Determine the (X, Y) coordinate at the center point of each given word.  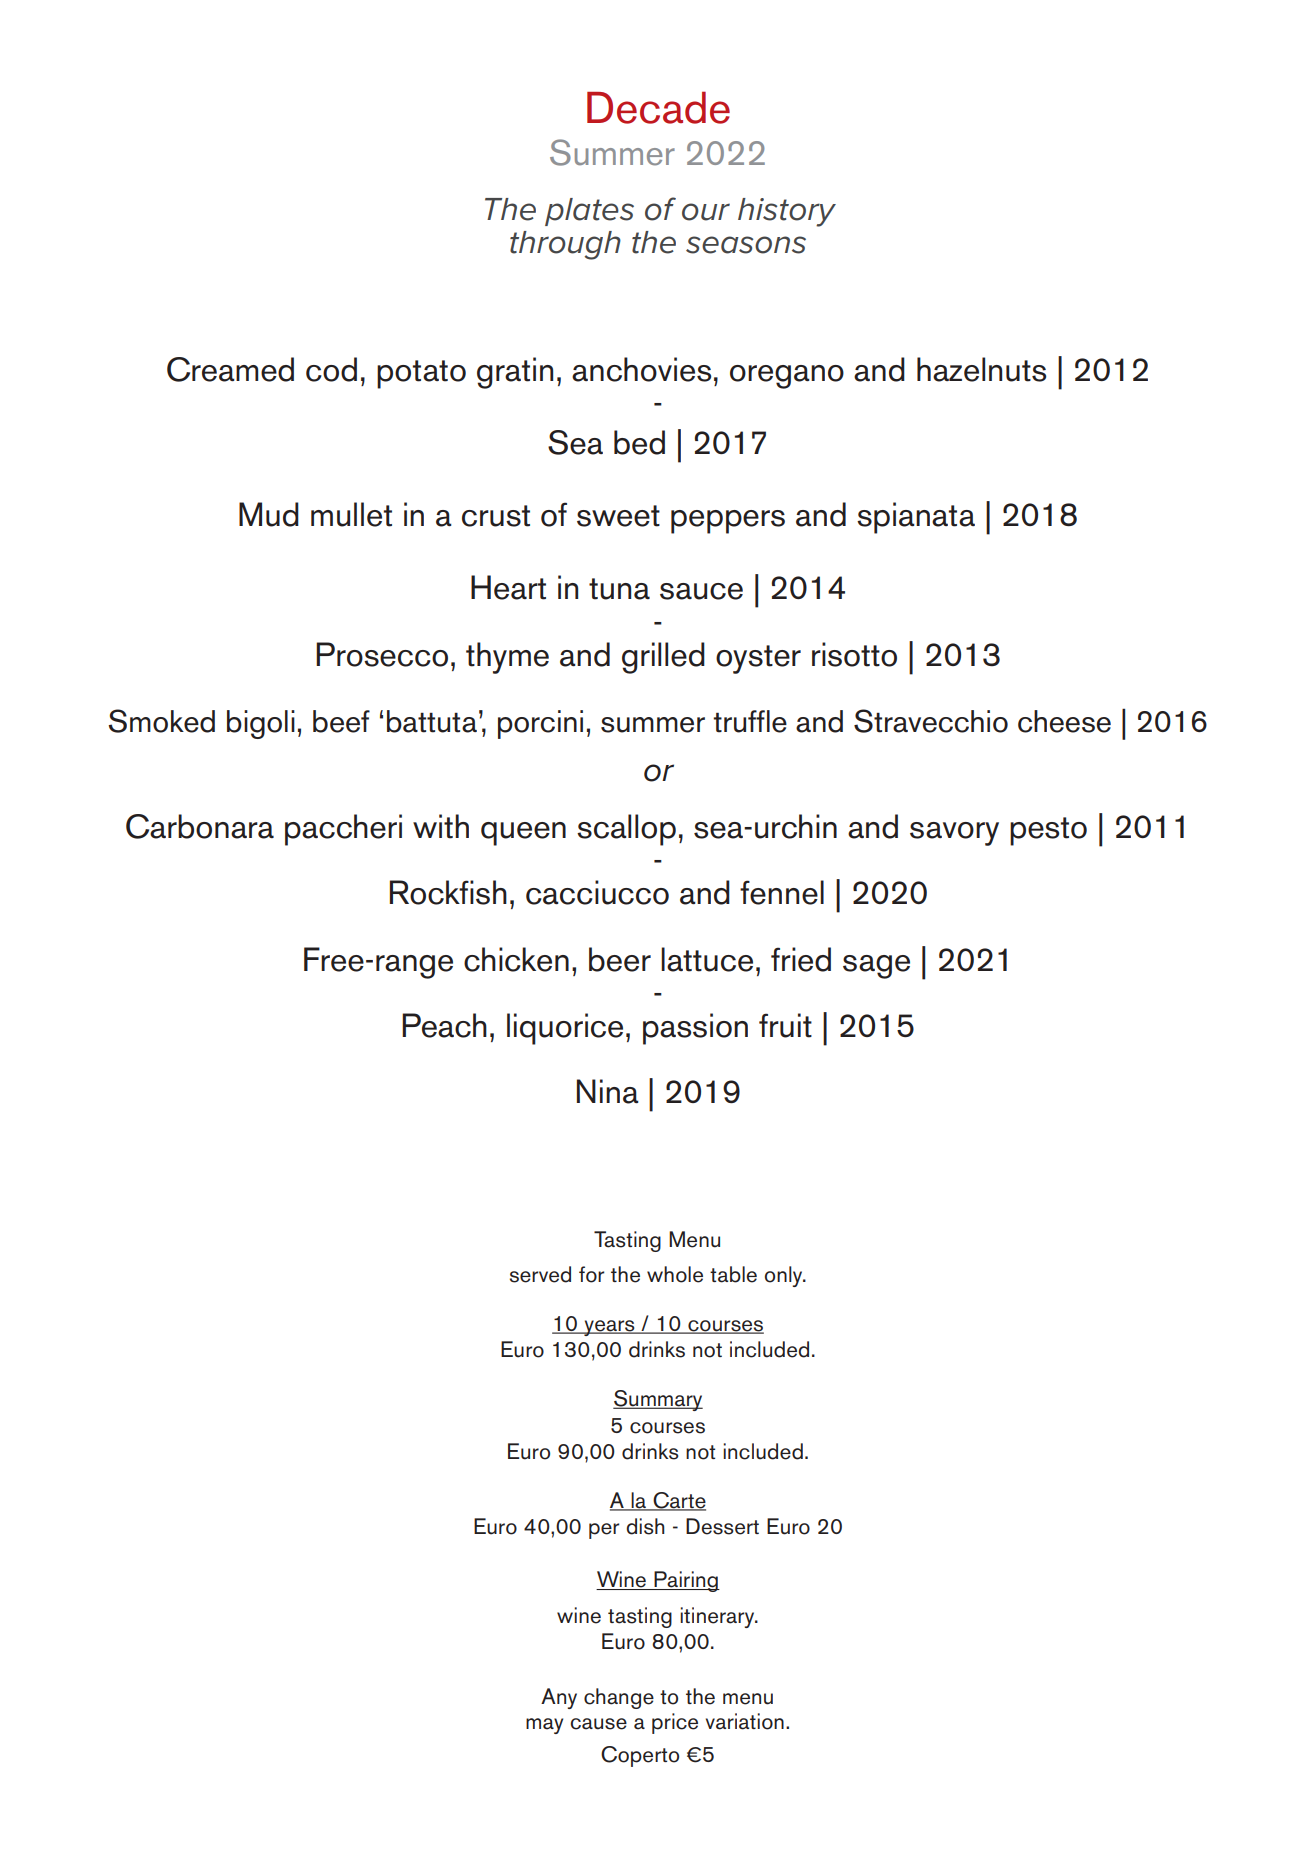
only (785, 1276)
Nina (608, 1091)
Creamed (230, 369)
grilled (663, 658)
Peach (444, 1025)
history (787, 212)
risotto (854, 654)
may (544, 1726)
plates (589, 212)
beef (341, 721)
